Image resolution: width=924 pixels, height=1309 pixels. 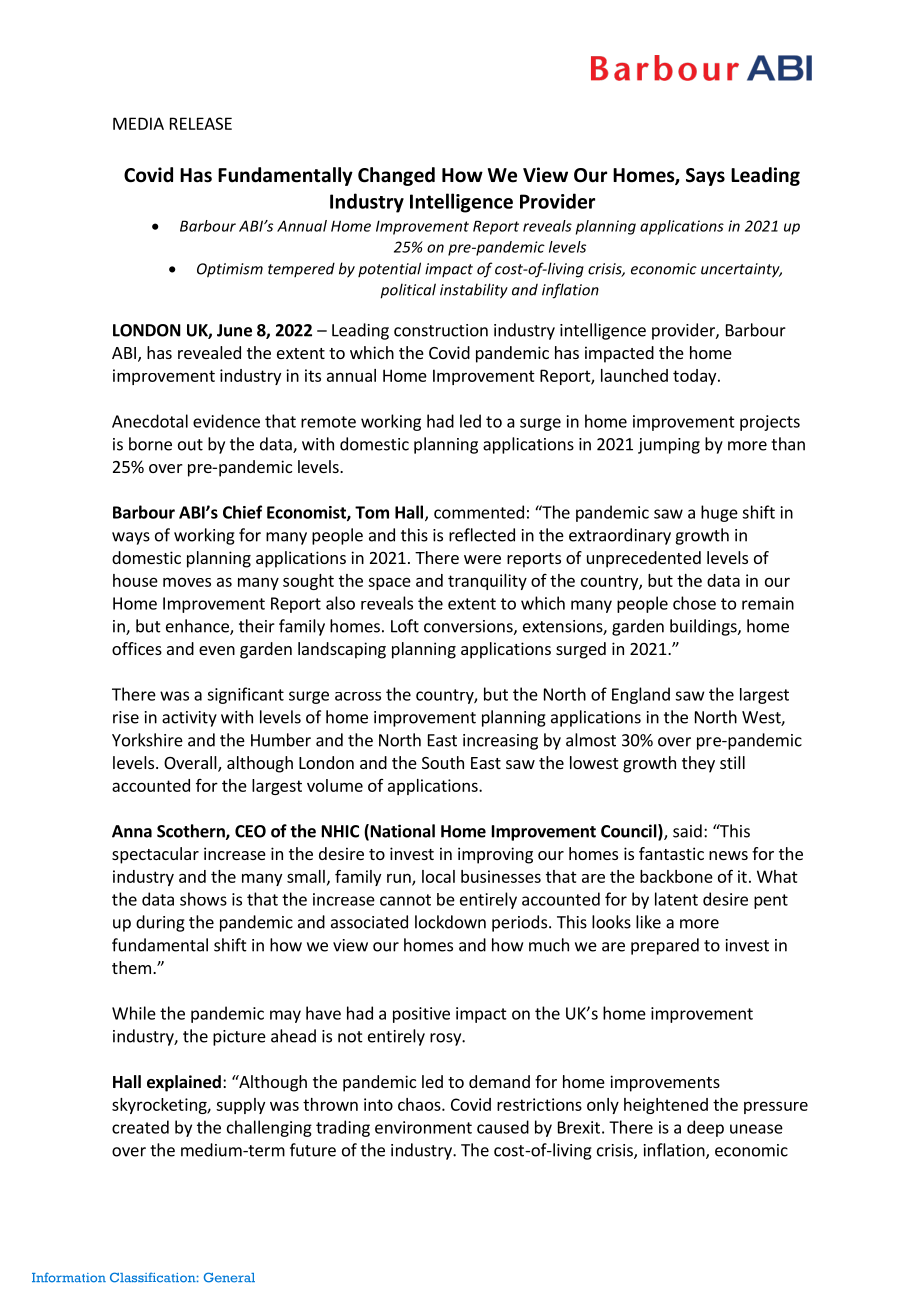 I want to click on huge, so click(x=719, y=513).
